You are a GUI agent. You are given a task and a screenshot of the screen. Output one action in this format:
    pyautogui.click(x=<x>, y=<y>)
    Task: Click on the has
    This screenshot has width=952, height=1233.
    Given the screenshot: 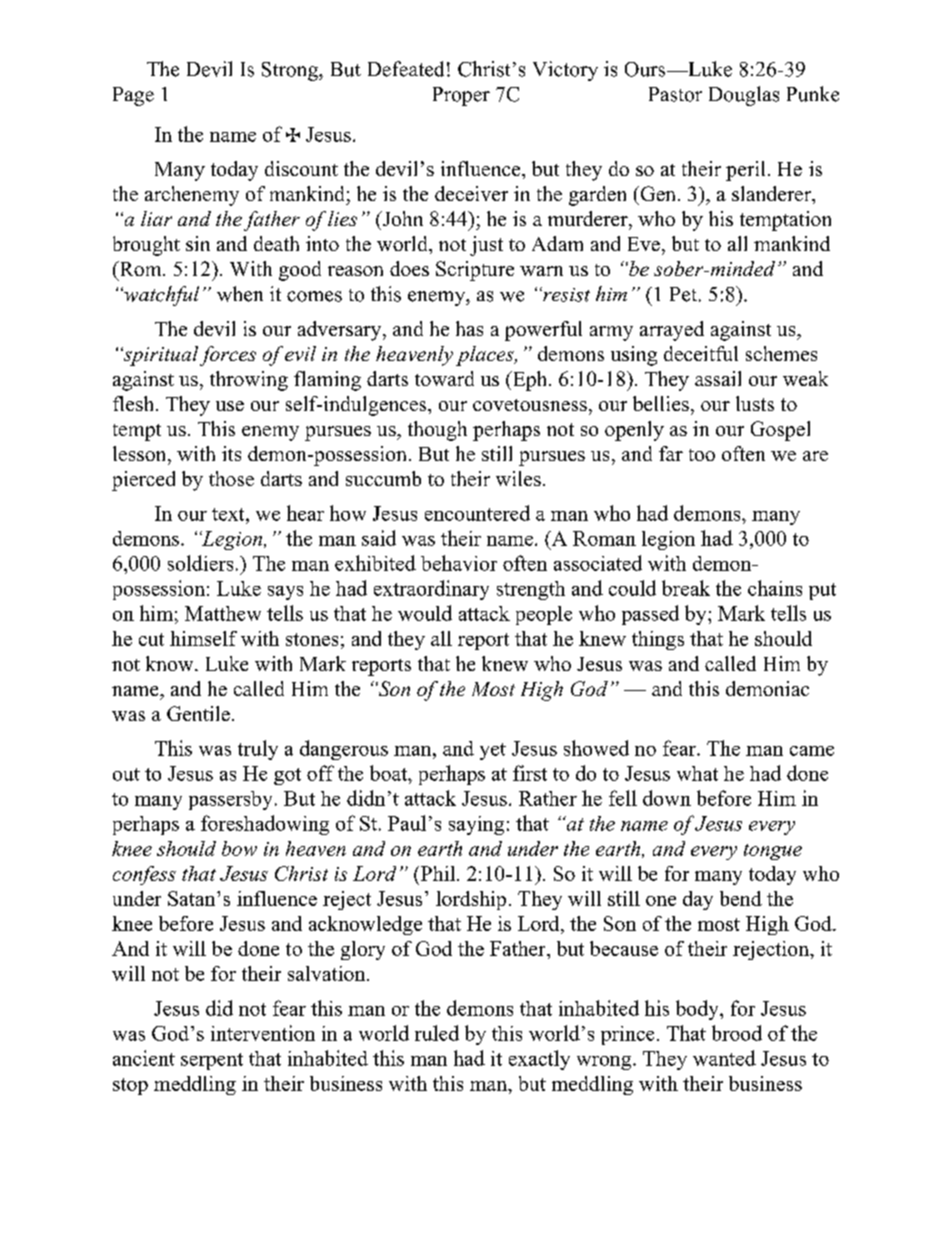 What is the action you would take?
    pyautogui.click(x=469, y=328)
